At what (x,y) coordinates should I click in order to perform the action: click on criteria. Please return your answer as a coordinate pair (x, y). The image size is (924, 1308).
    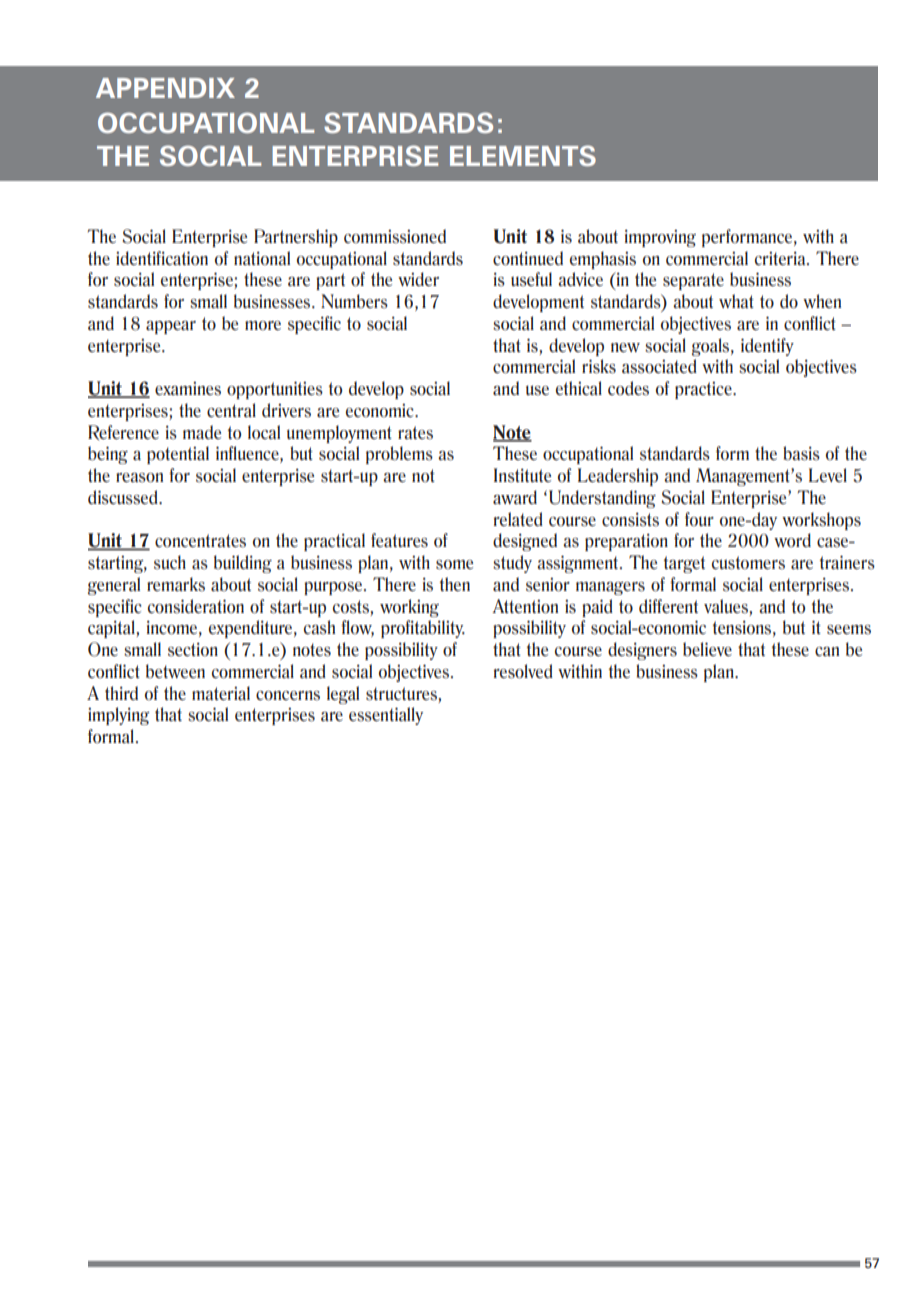
    Looking at the image, I should click on (781, 259).
